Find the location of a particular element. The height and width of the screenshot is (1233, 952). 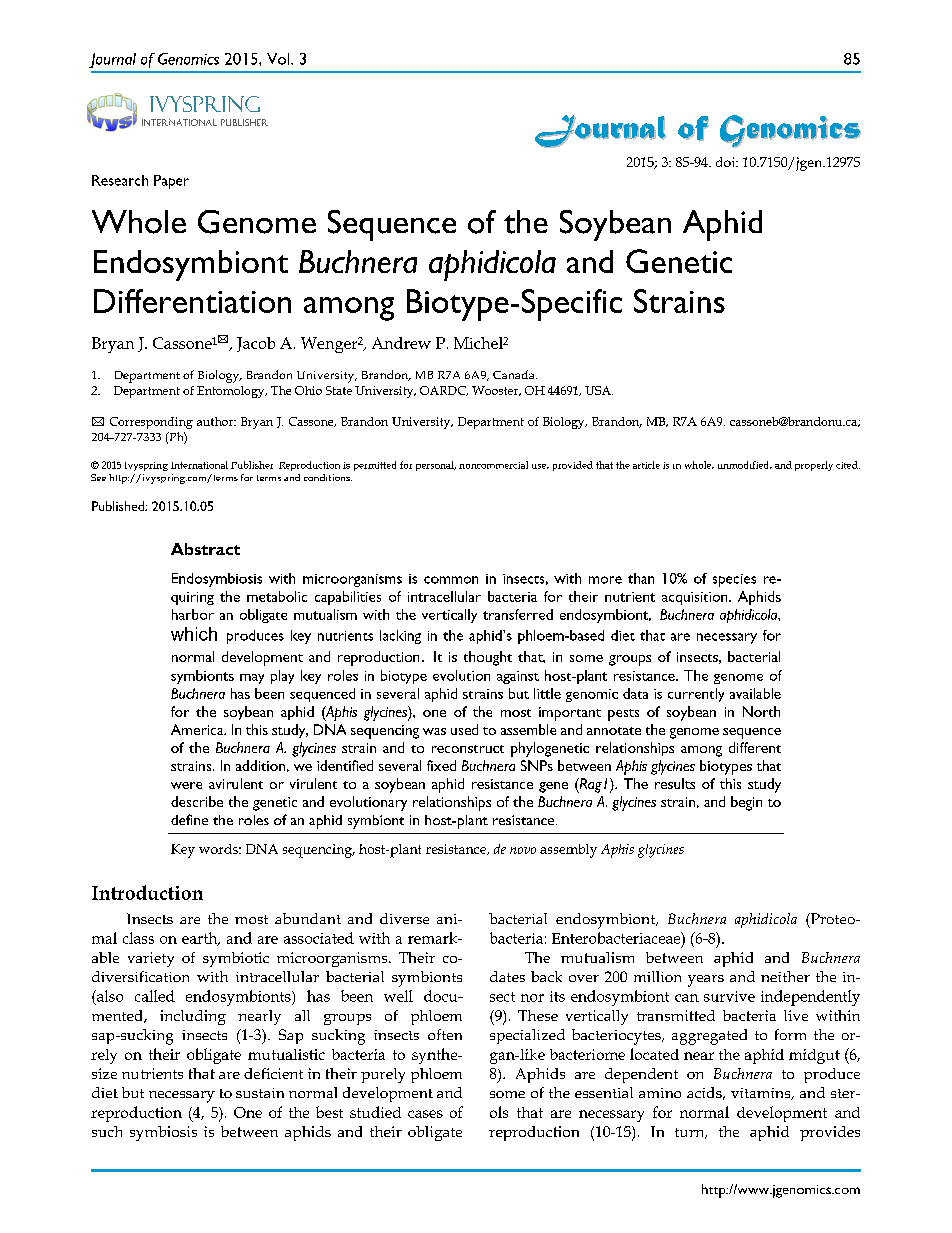

Introduction is located at coordinates (147, 892).
